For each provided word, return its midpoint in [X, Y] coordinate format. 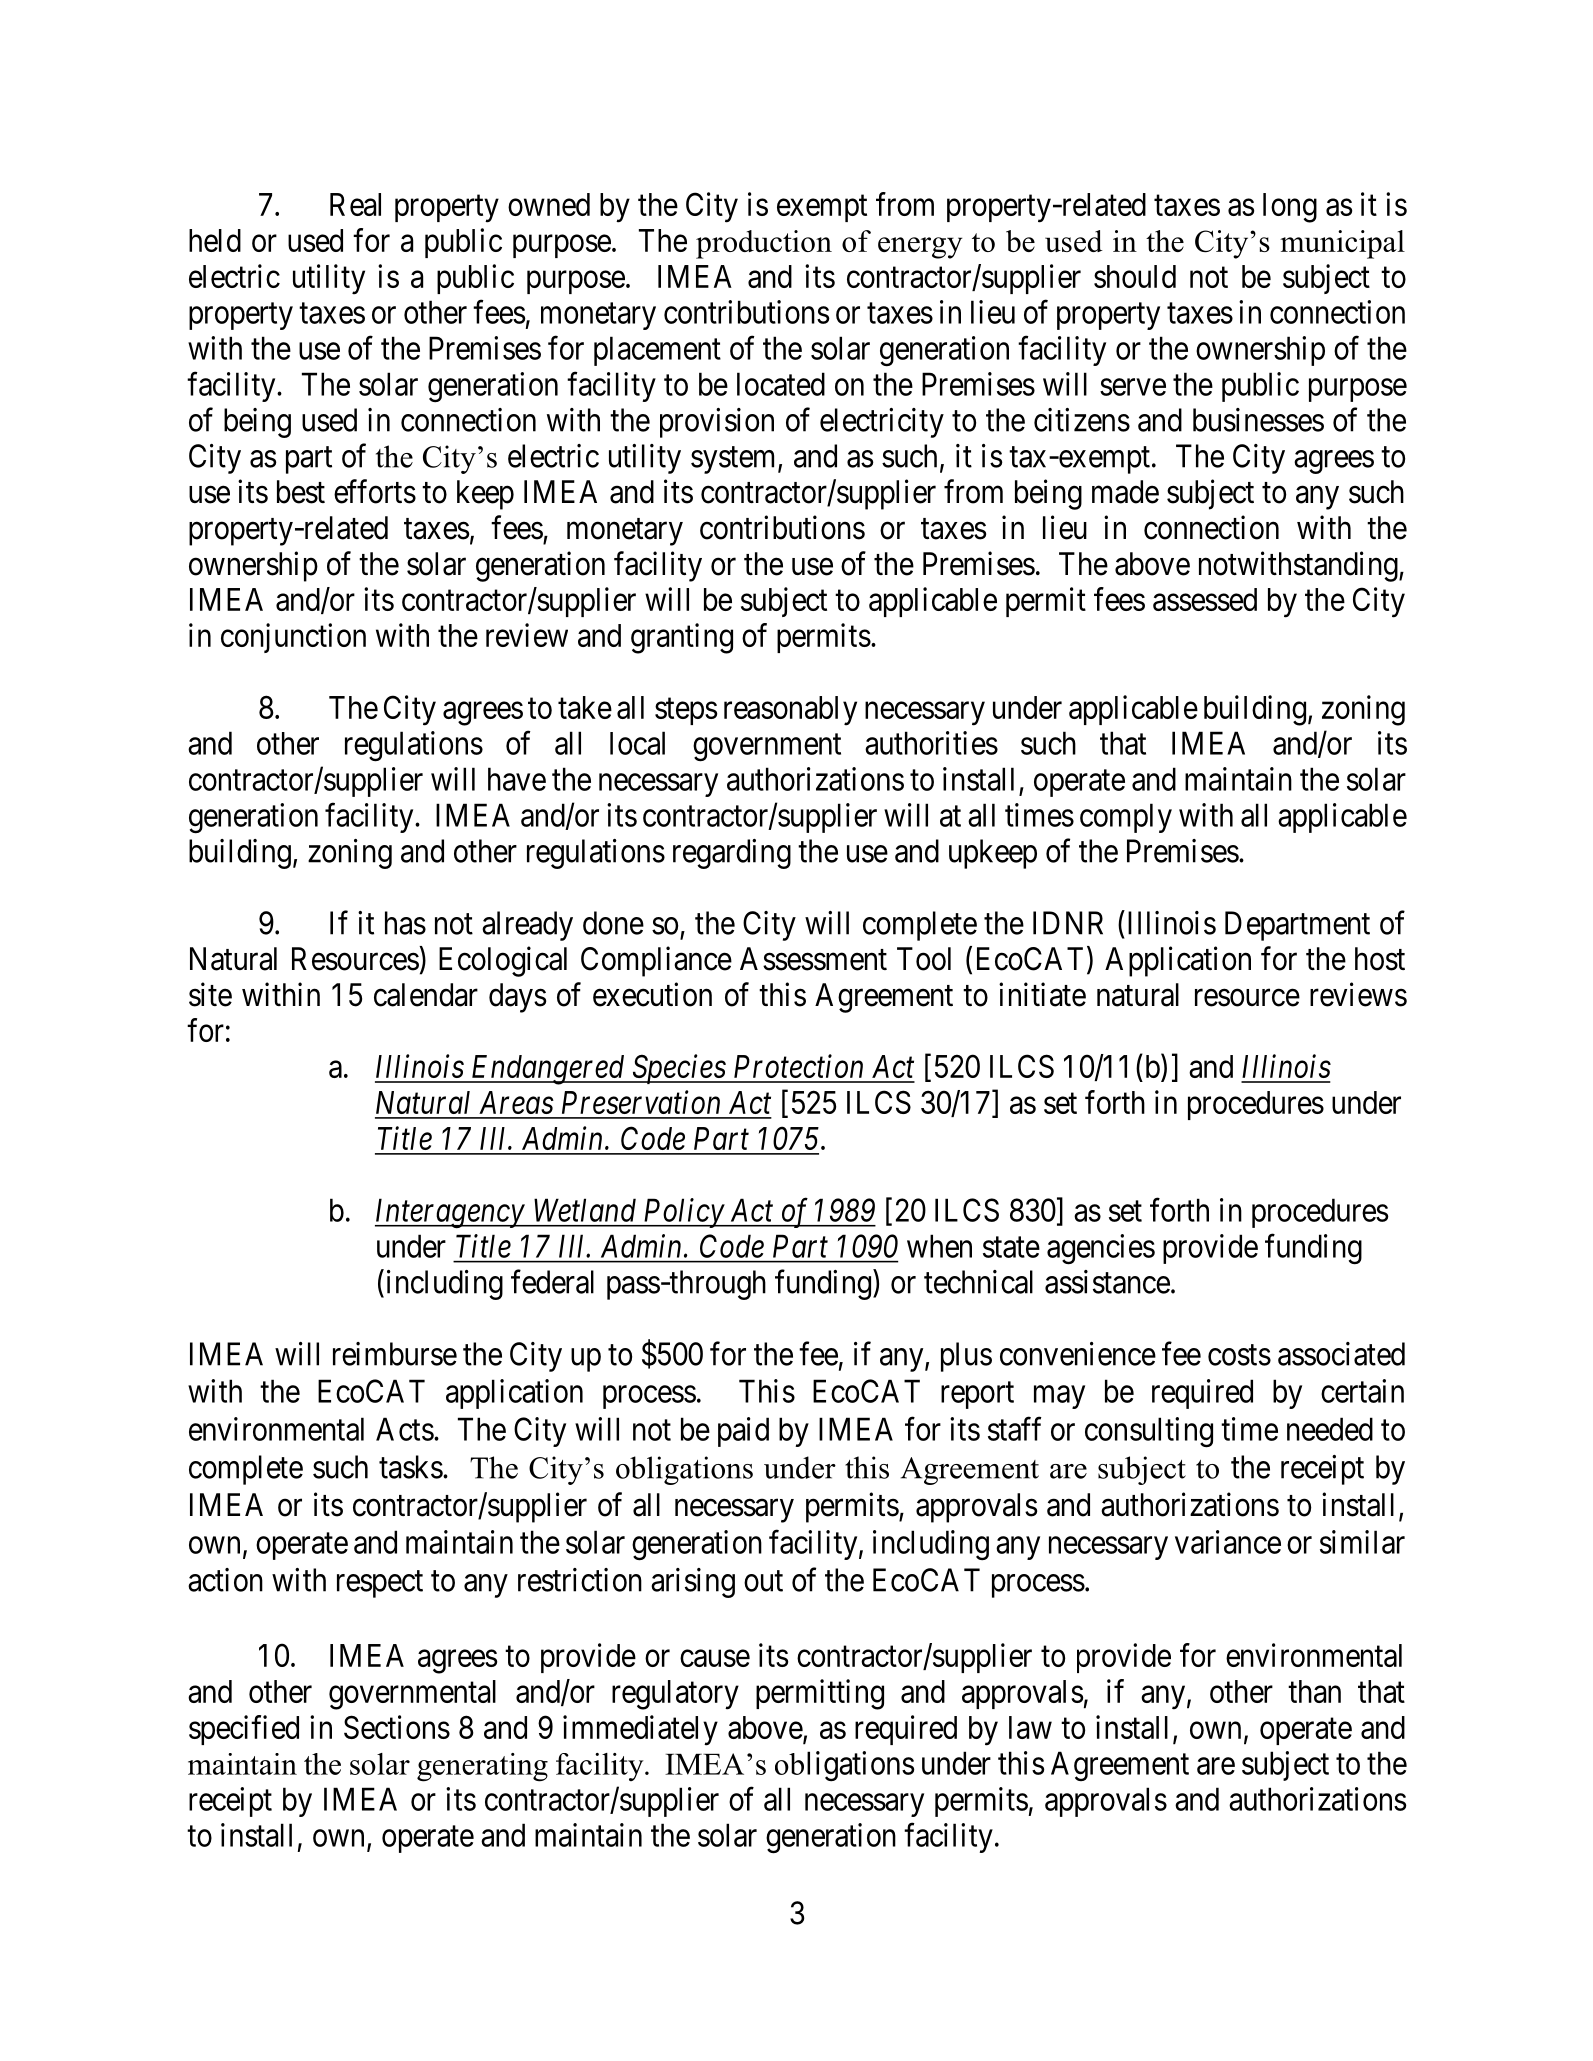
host [1380, 959]
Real [355, 204]
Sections [397, 1727]
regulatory [675, 1695]
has [405, 923]
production [764, 244]
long [1290, 208]
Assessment [813, 959]
